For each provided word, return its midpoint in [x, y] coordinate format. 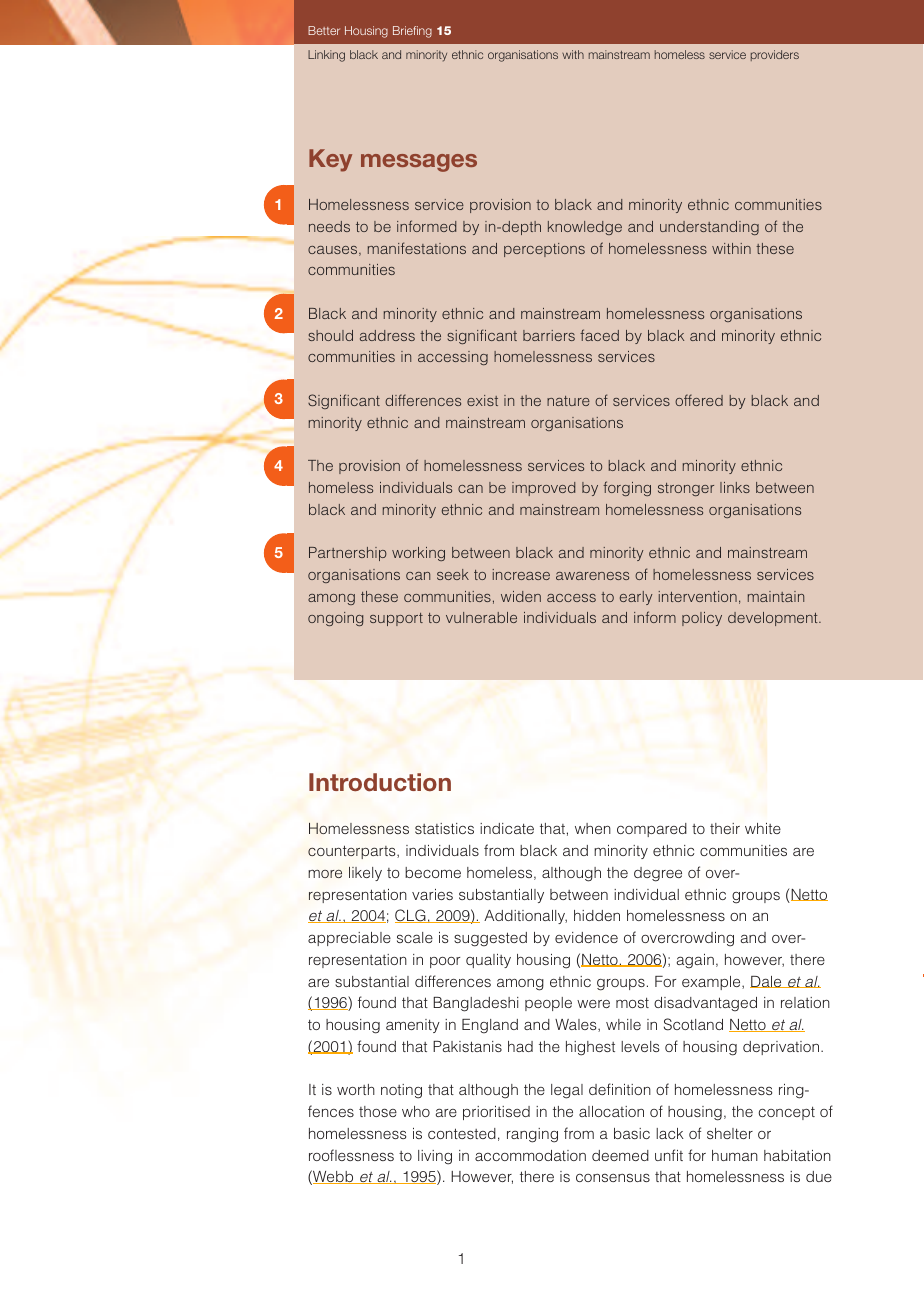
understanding [709, 228]
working [418, 554]
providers [775, 55]
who [416, 1111]
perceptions [544, 250]
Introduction [380, 782]
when [593, 828]
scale [415, 937]
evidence [586, 937]
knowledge [585, 228]
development [774, 619]
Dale [767, 982]
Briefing [412, 32]
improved [543, 489]
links [735, 487]
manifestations [417, 248]
